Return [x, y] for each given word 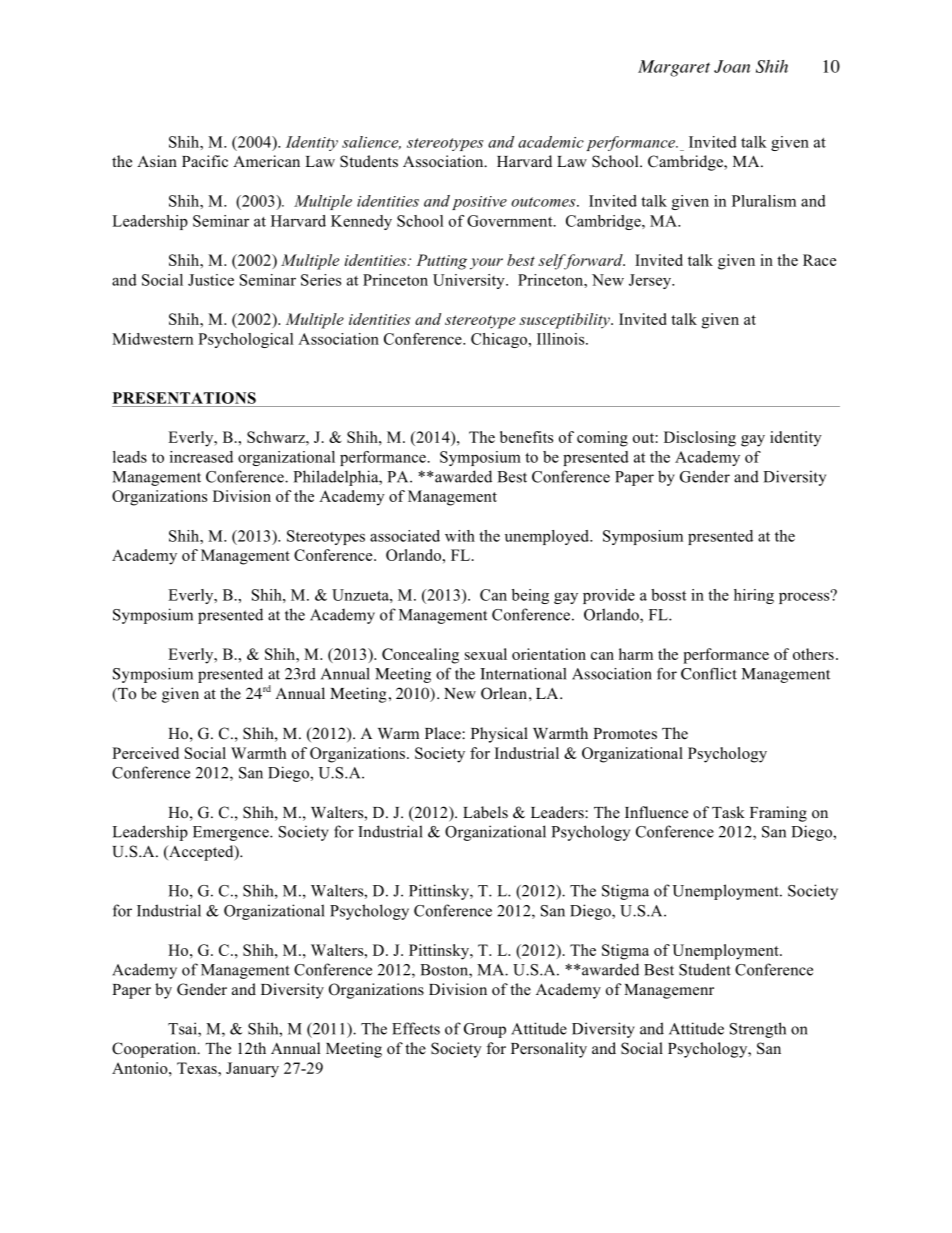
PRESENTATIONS [184, 398]
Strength [758, 1030]
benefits [526, 437]
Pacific [205, 161]
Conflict [709, 674]
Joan [732, 66]
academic [551, 142]
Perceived [145, 753]
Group [485, 1030]
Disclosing [700, 439]
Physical [499, 735]
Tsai [183, 1029]
